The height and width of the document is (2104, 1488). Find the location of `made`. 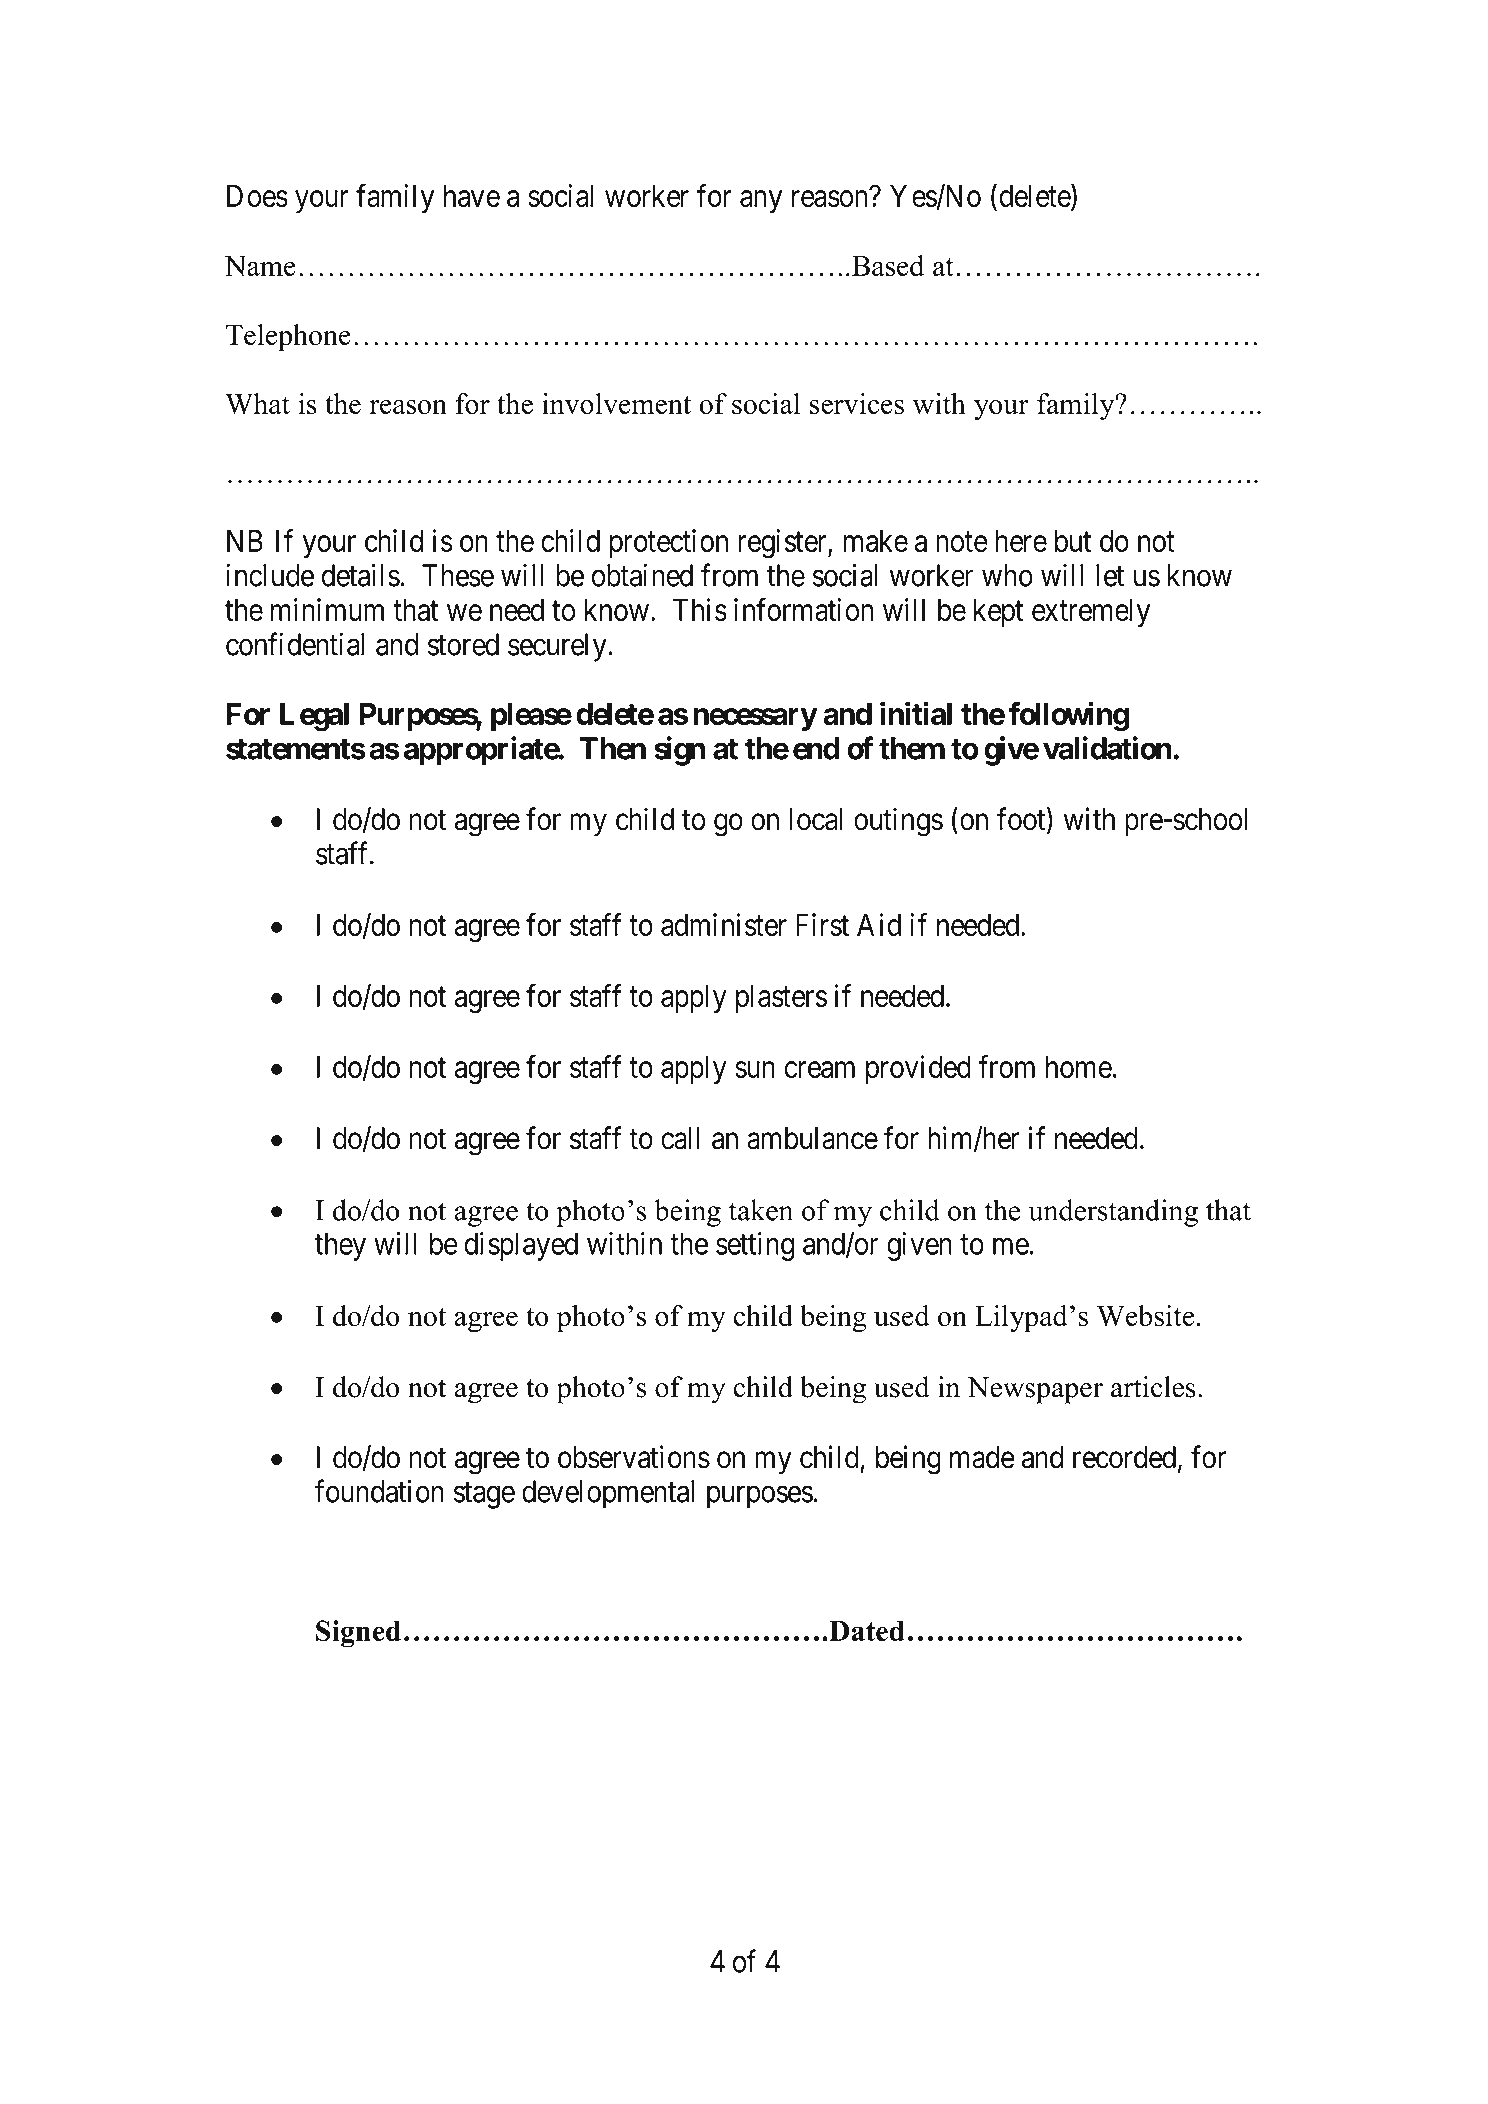

made is located at coordinates (982, 1457).
